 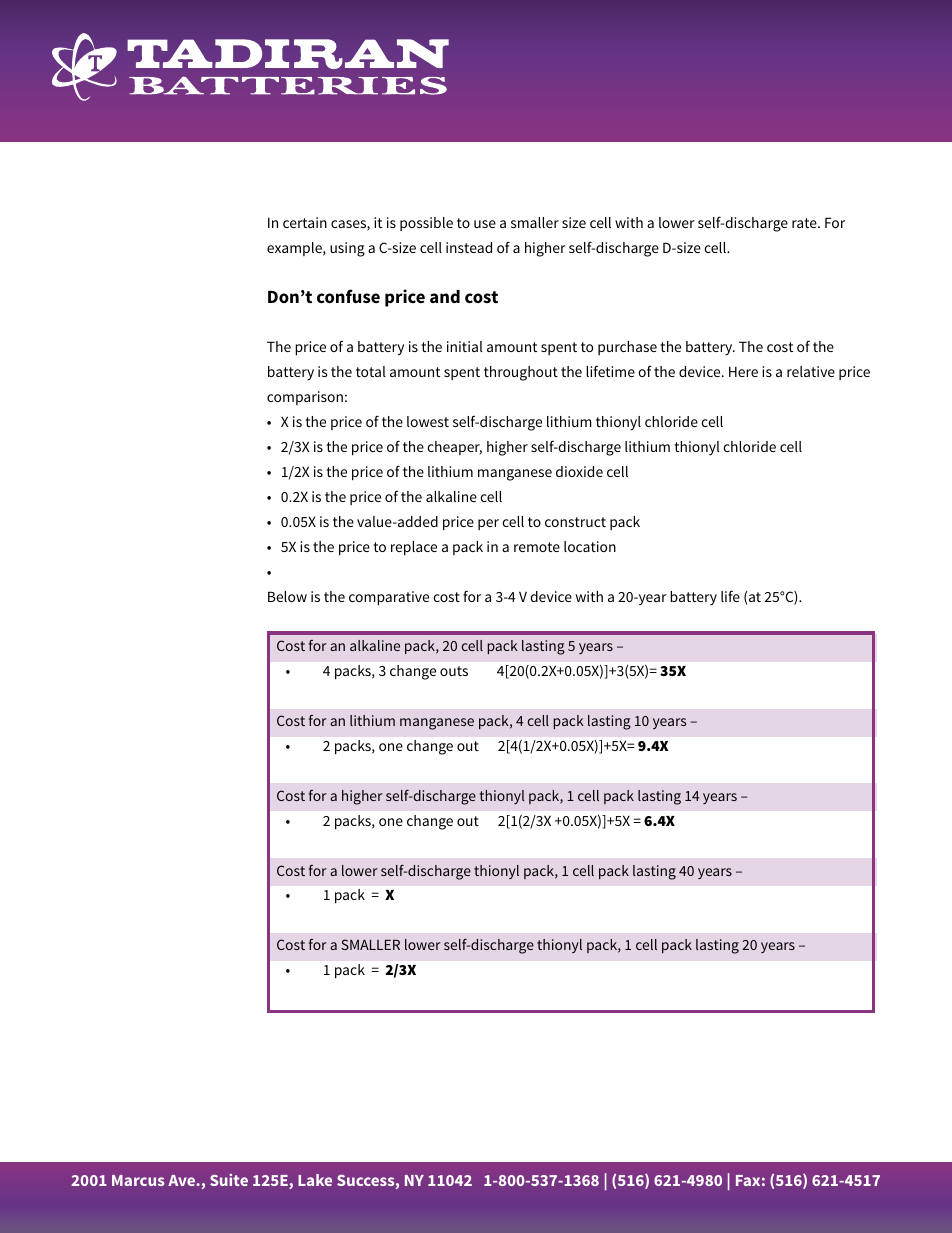 What do you see at coordinates (428, 421) in the image?
I see `lowest` at bounding box center [428, 421].
